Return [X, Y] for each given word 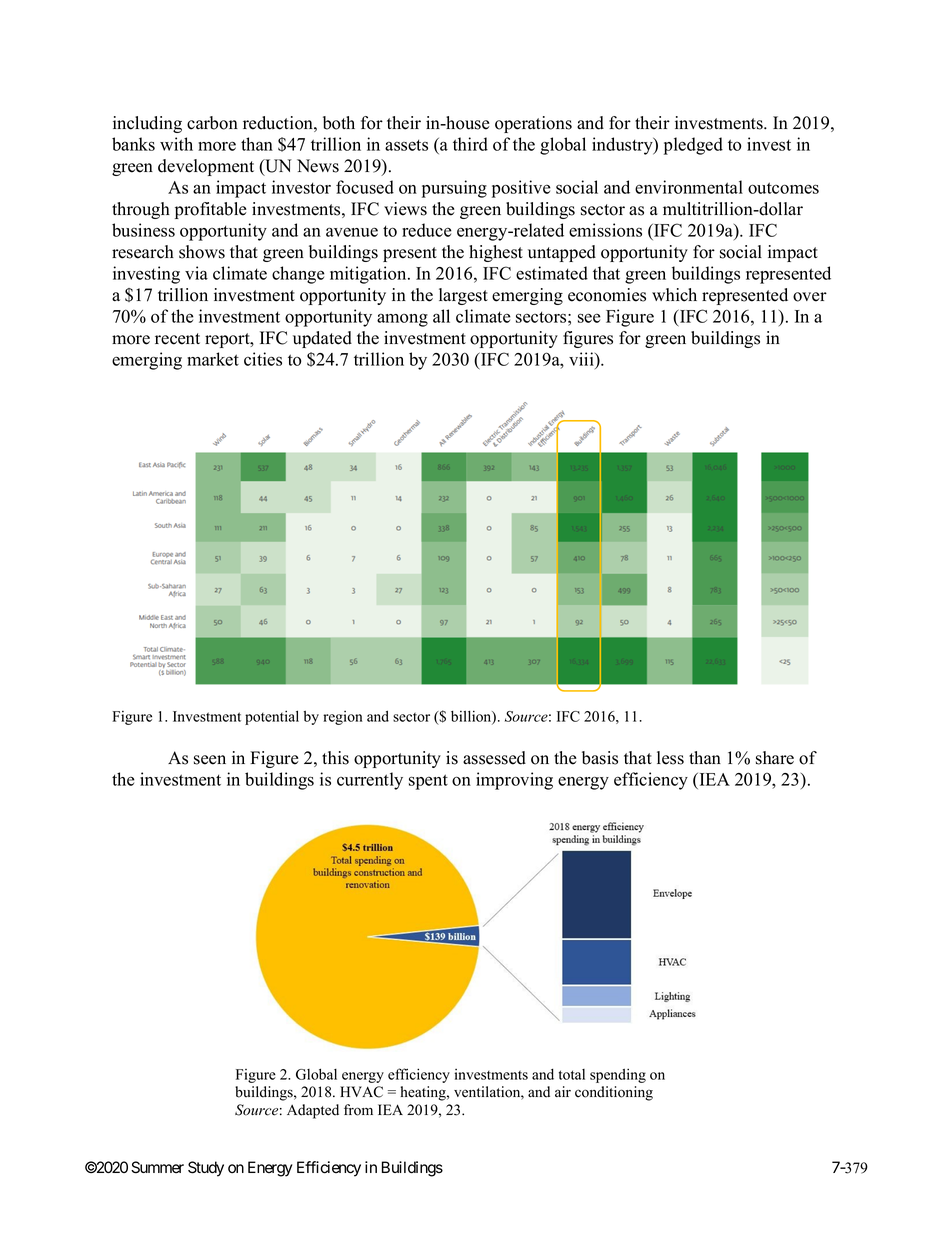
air [563, 1091]
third [470, 144]
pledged [693, 146]
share [775, 758]
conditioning [614, 1093]
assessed [494, 758]
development [206, 167]
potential [272, 717]
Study [206, 1169]
